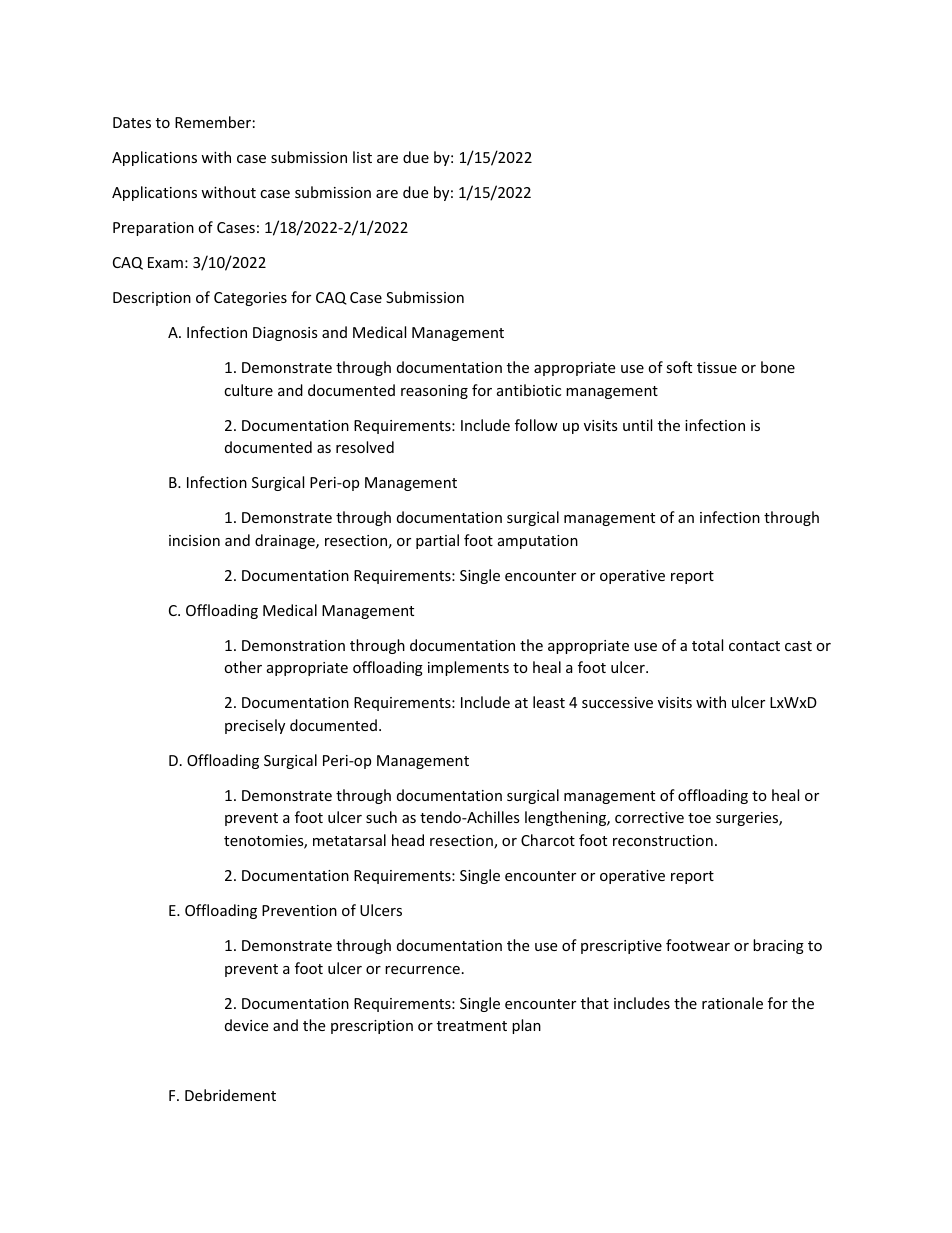 This image has width=952, height=1233. What do you see at coordinates (707, 645) in the image?
I see `total` at bounding box center [707, 645].
